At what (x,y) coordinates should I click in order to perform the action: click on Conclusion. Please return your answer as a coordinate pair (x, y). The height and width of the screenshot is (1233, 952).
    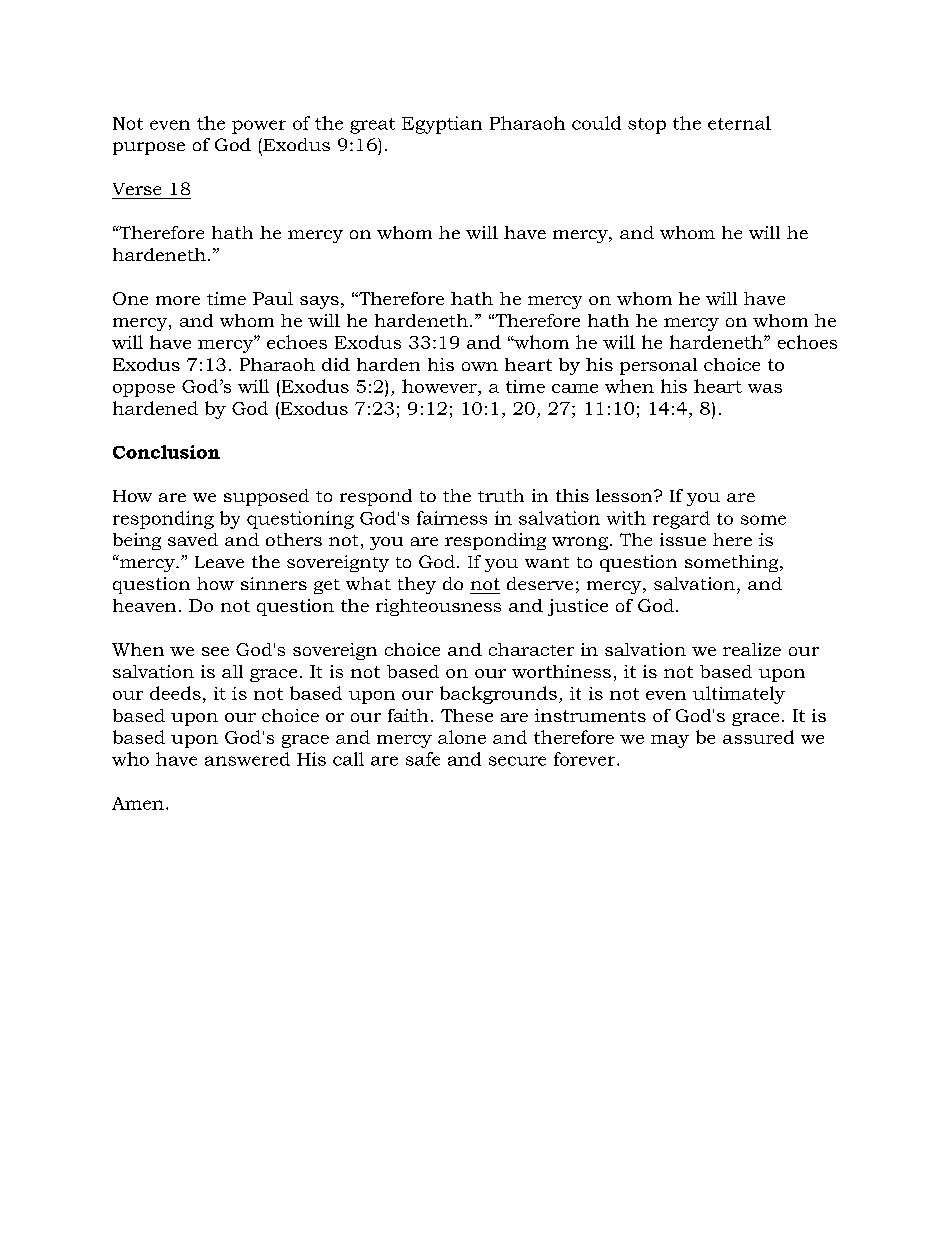
    Looking at the image, I should click on (166, 452).
